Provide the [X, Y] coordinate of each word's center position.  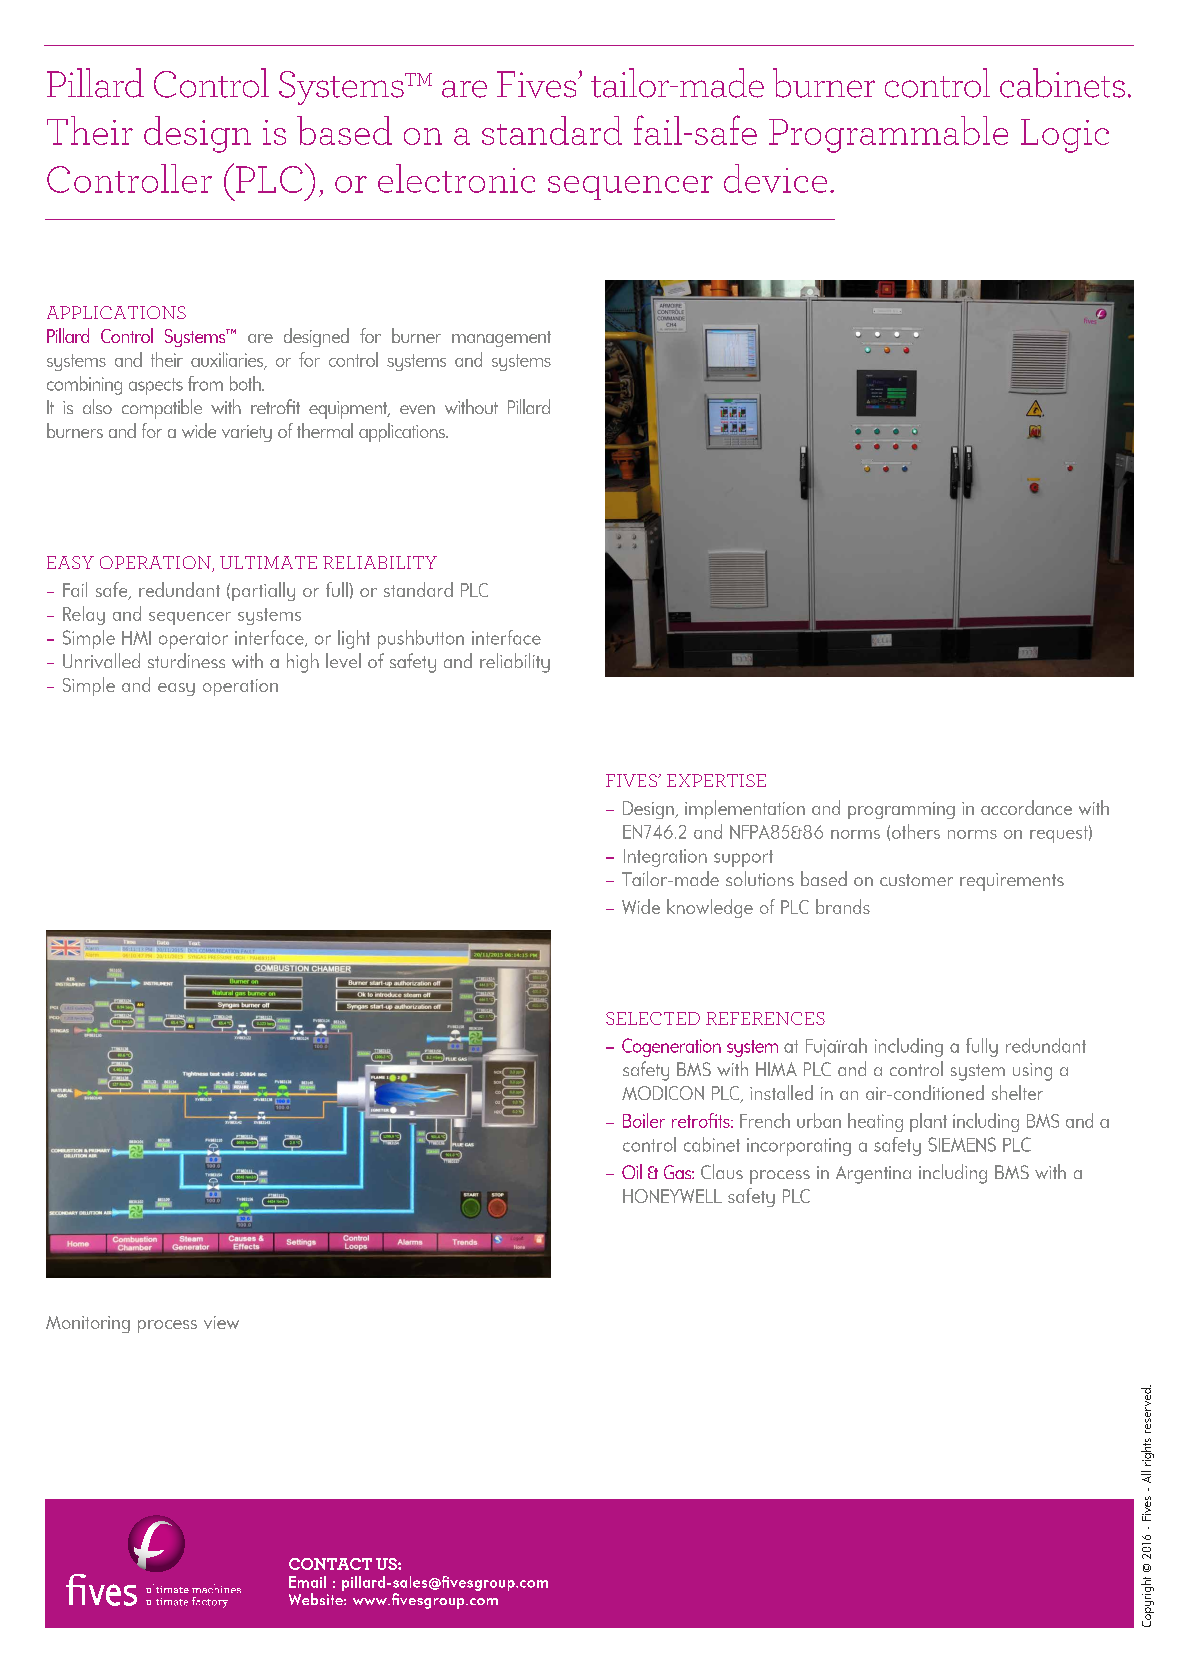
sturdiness [186, 660]
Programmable [888, 134]
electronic [456, 178]
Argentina [873, 1175]
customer [916, 880]
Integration [665, 858]
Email [307, 1582]
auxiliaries [228, 360]
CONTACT [330, 1564]
